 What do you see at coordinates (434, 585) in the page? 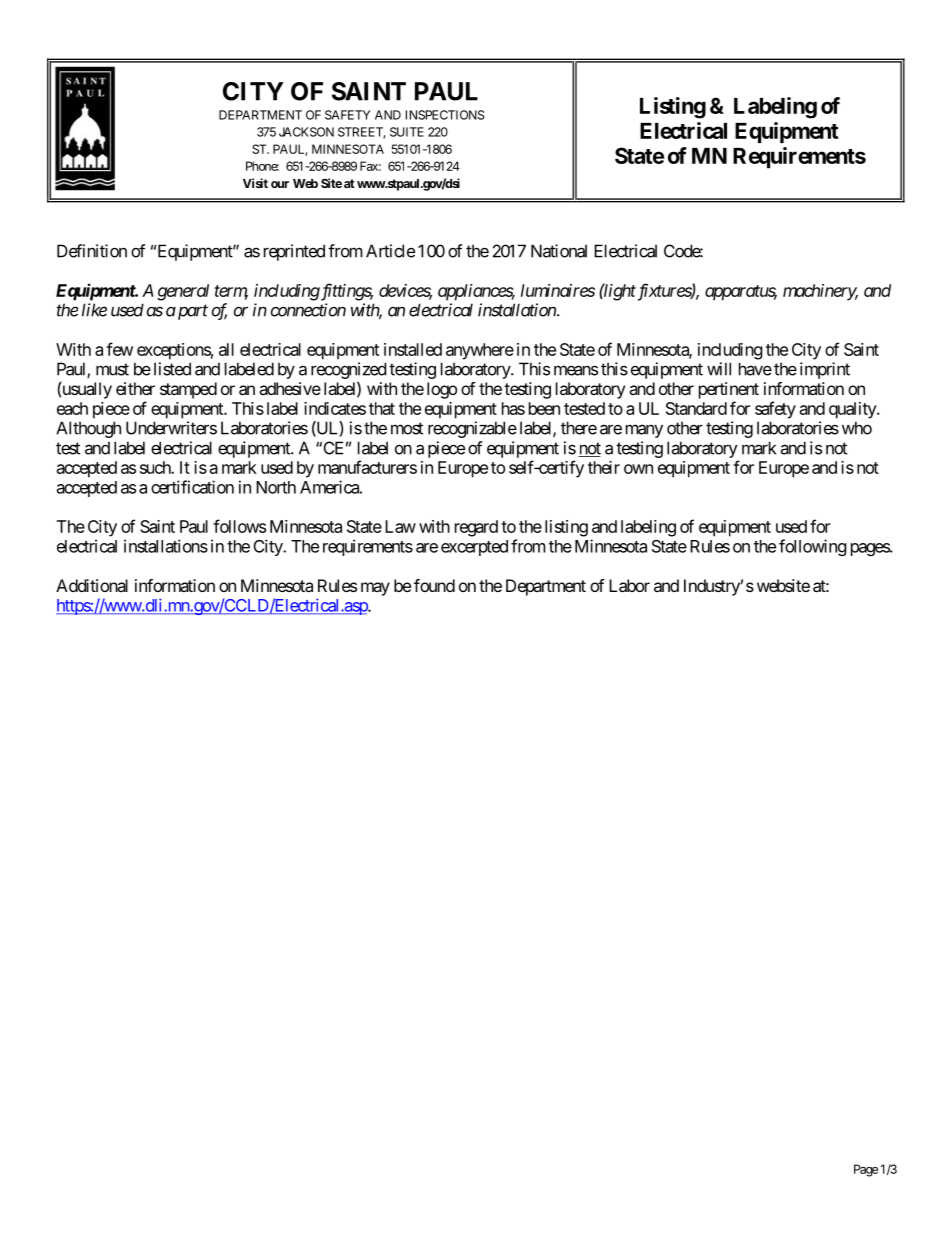
I see `found` at bounding box center [434, 585].
